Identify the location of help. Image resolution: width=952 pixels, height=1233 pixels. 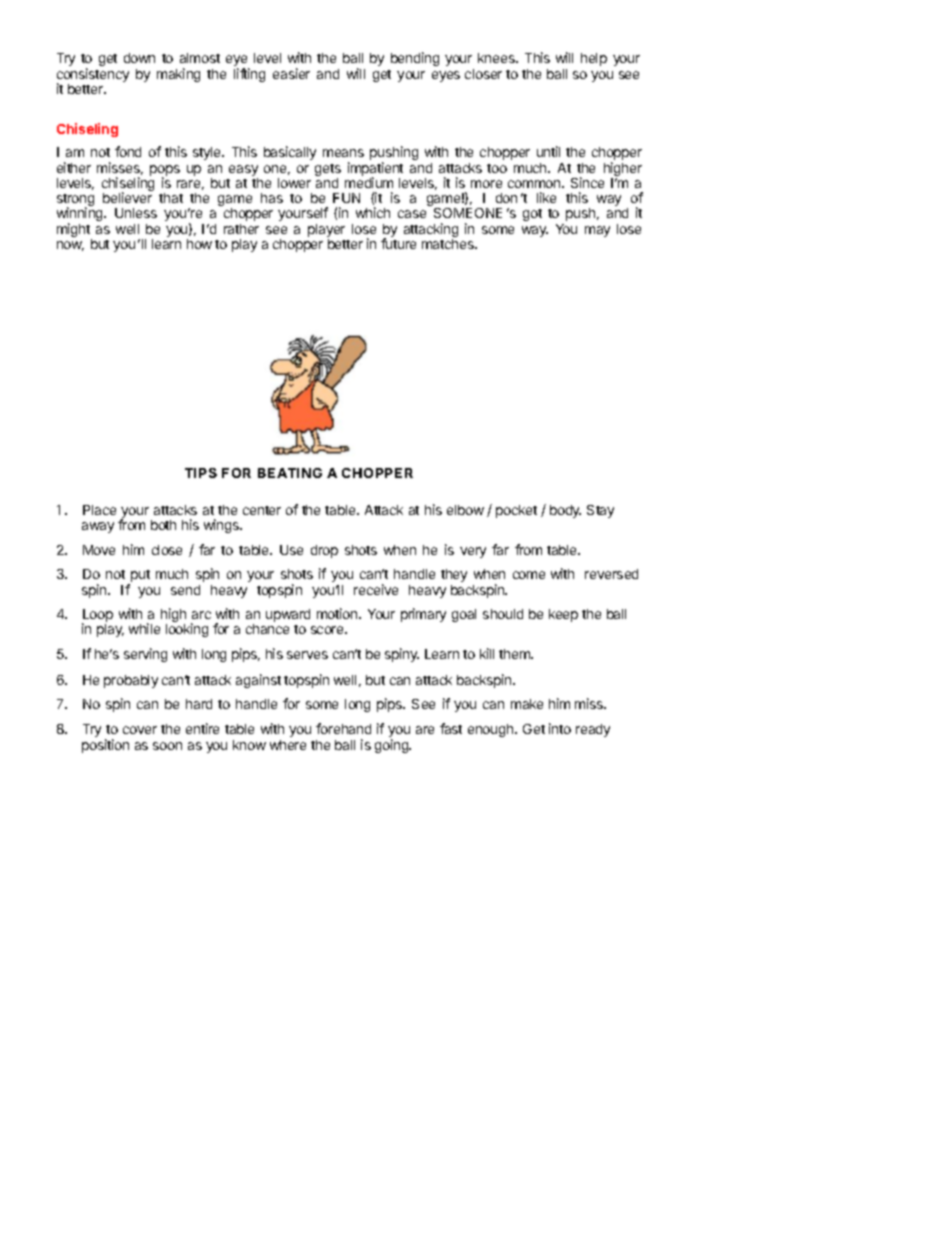
(594, 59).
